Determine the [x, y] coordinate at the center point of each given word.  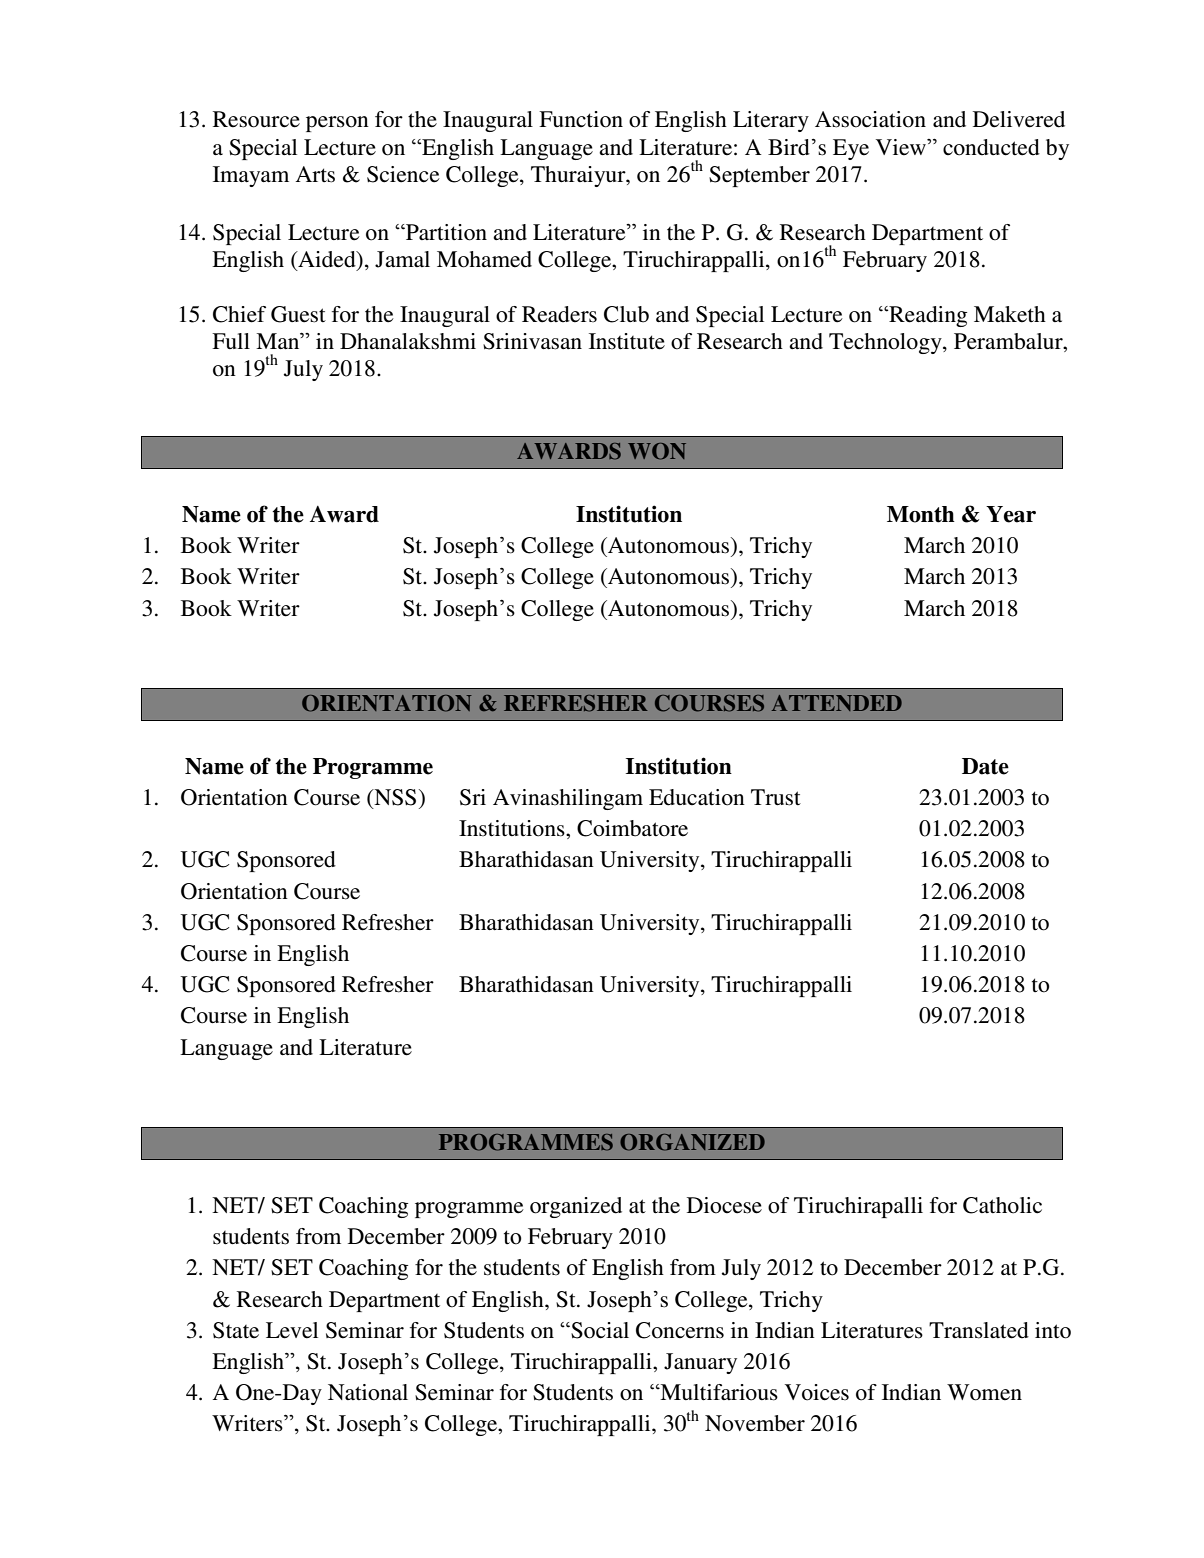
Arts [315, 174]
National [368, 1392]
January [700, 1363]
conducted [991, 147]
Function [581, 119]
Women [984, 1392]
